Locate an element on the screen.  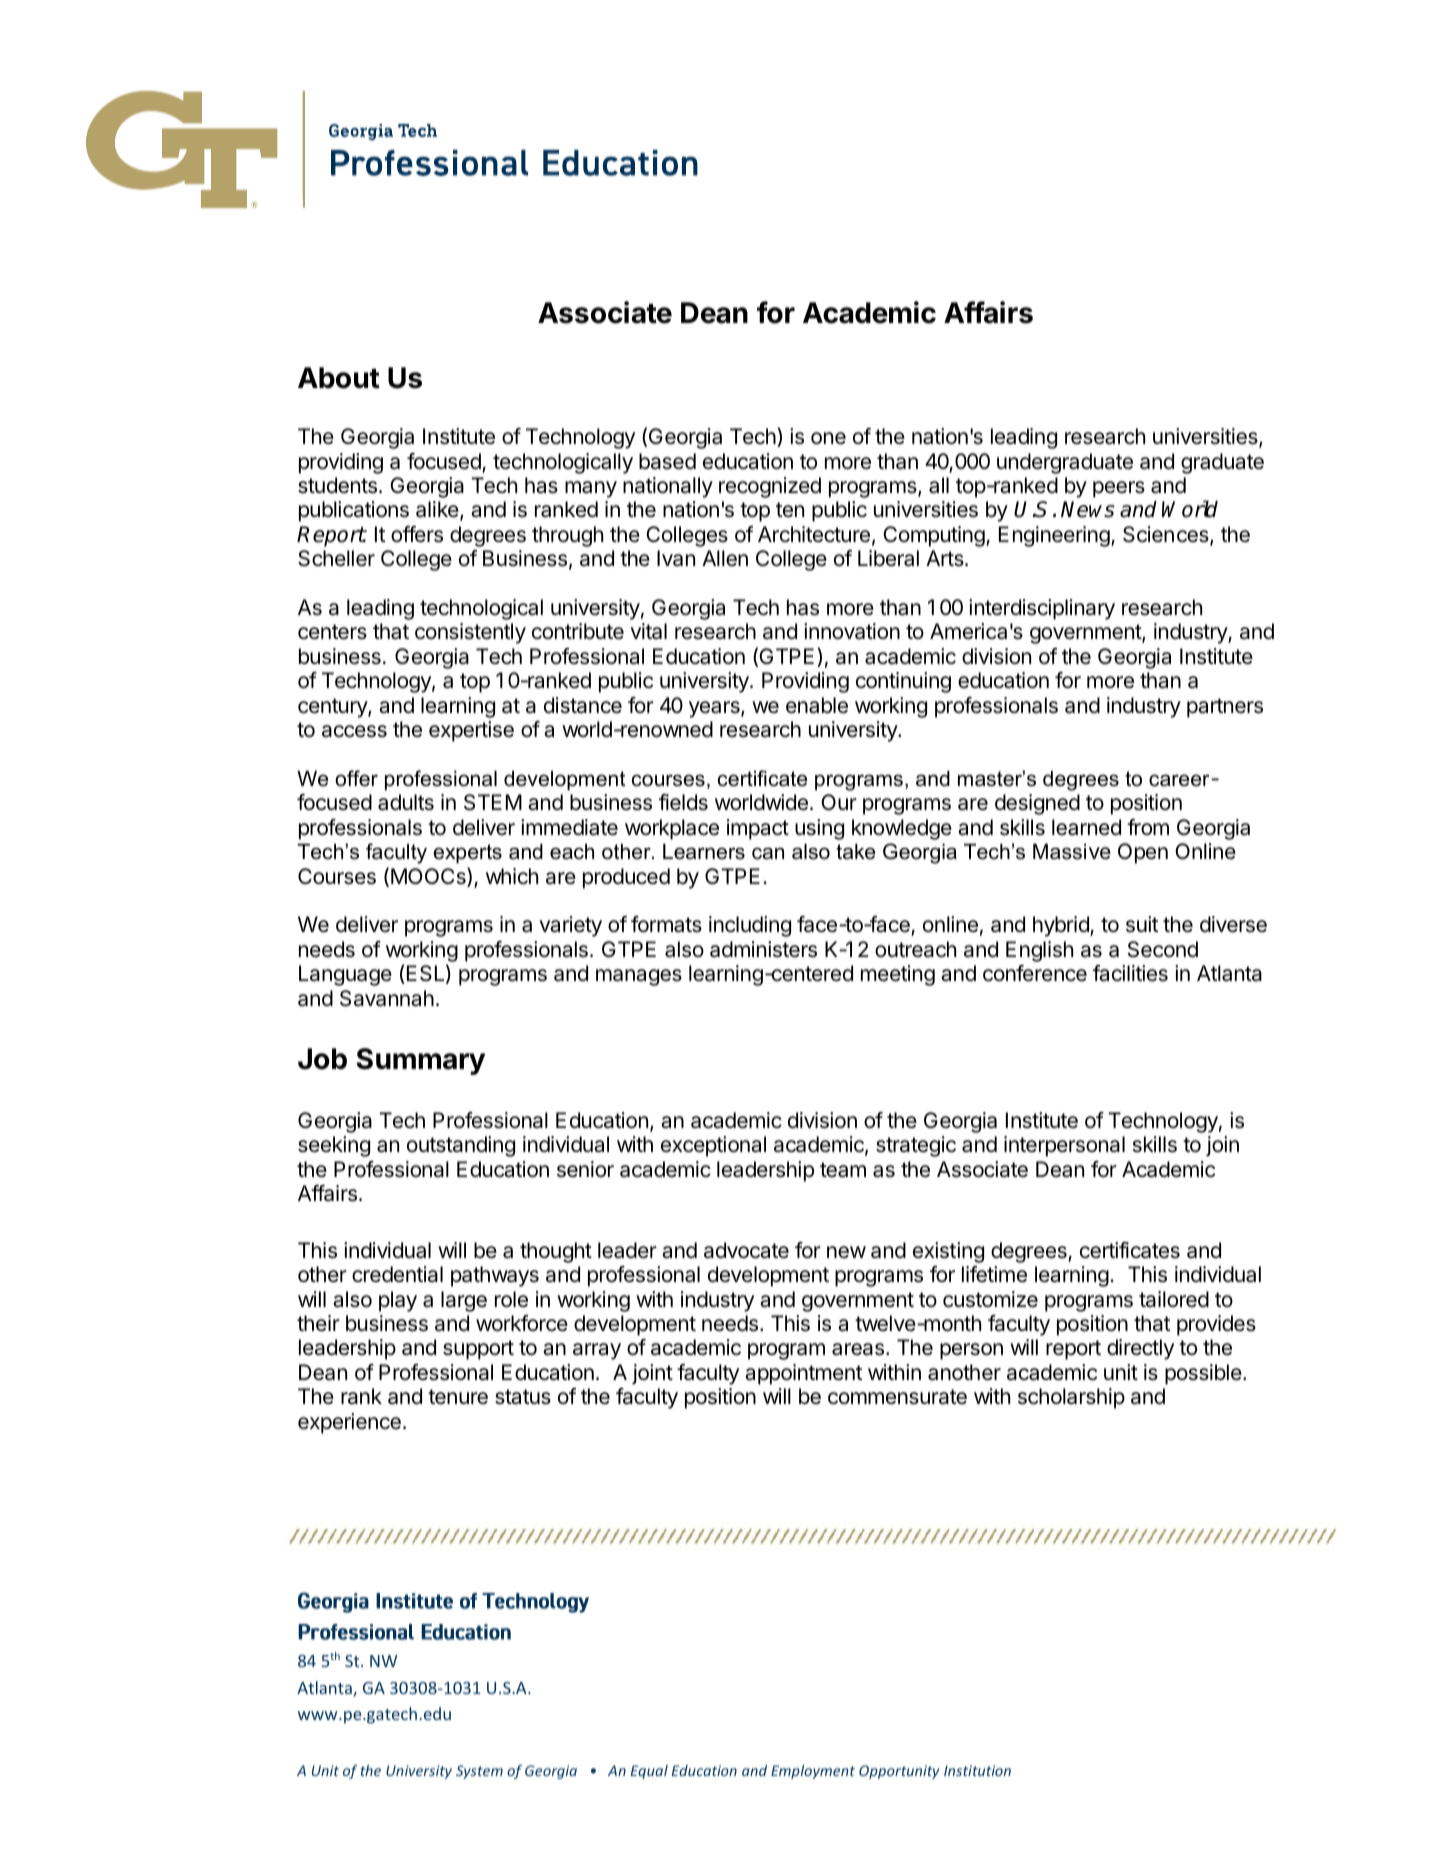
one is located at coordinates (828, 438).
